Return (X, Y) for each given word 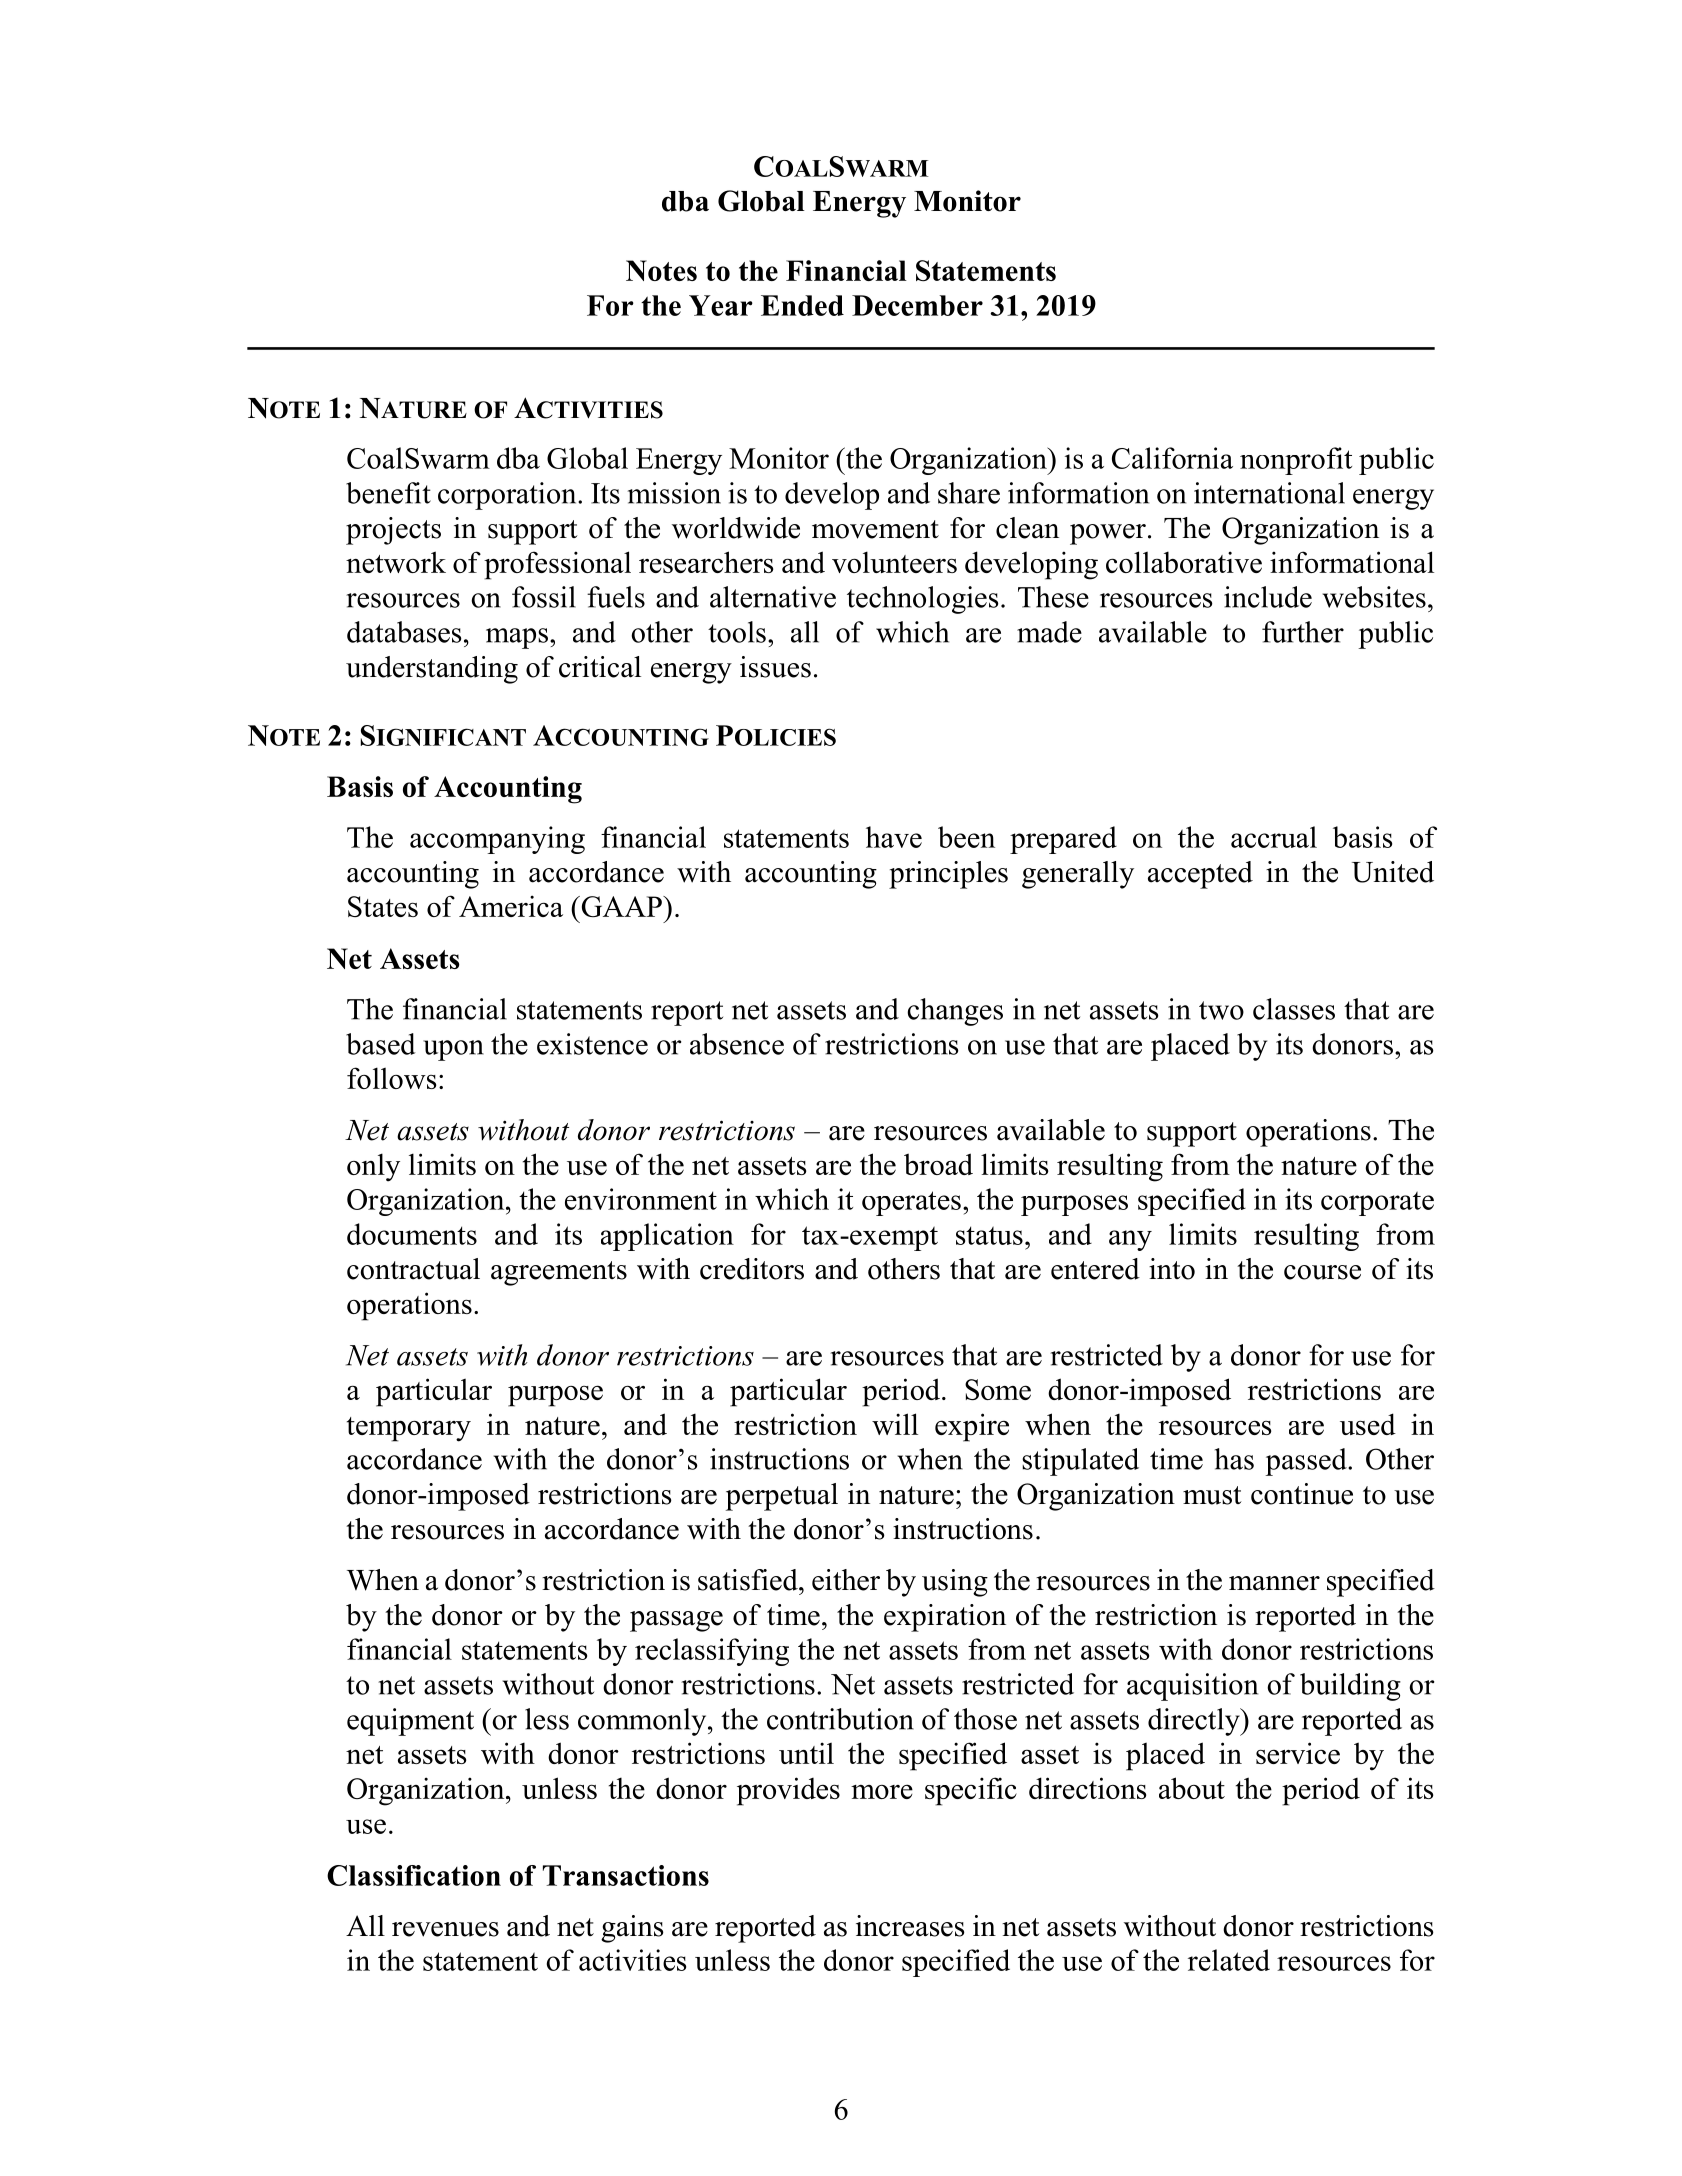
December (917, 305)
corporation (508, 496)
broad (938, 1164)
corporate (1377, 1203)
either (846, 1580)
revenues (445, 1929)
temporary (409, 1429)
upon (453, 1050)
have (894, 837)
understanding (432, 670)
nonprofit (1296, 461)
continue (1302, 1494)
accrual (1274, 837)
